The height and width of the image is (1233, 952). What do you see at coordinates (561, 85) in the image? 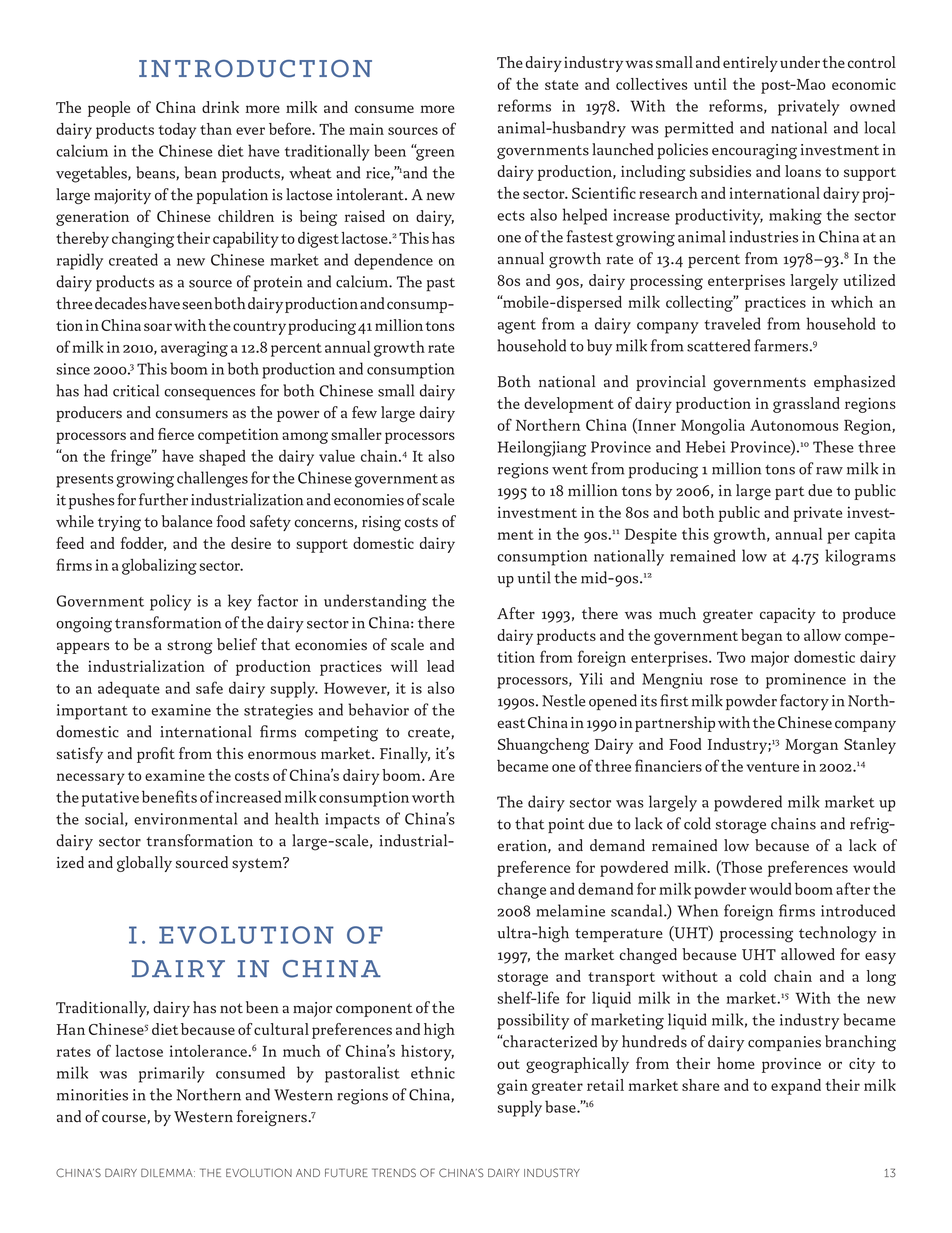
I see `state` at bounding box center [561, 85].
